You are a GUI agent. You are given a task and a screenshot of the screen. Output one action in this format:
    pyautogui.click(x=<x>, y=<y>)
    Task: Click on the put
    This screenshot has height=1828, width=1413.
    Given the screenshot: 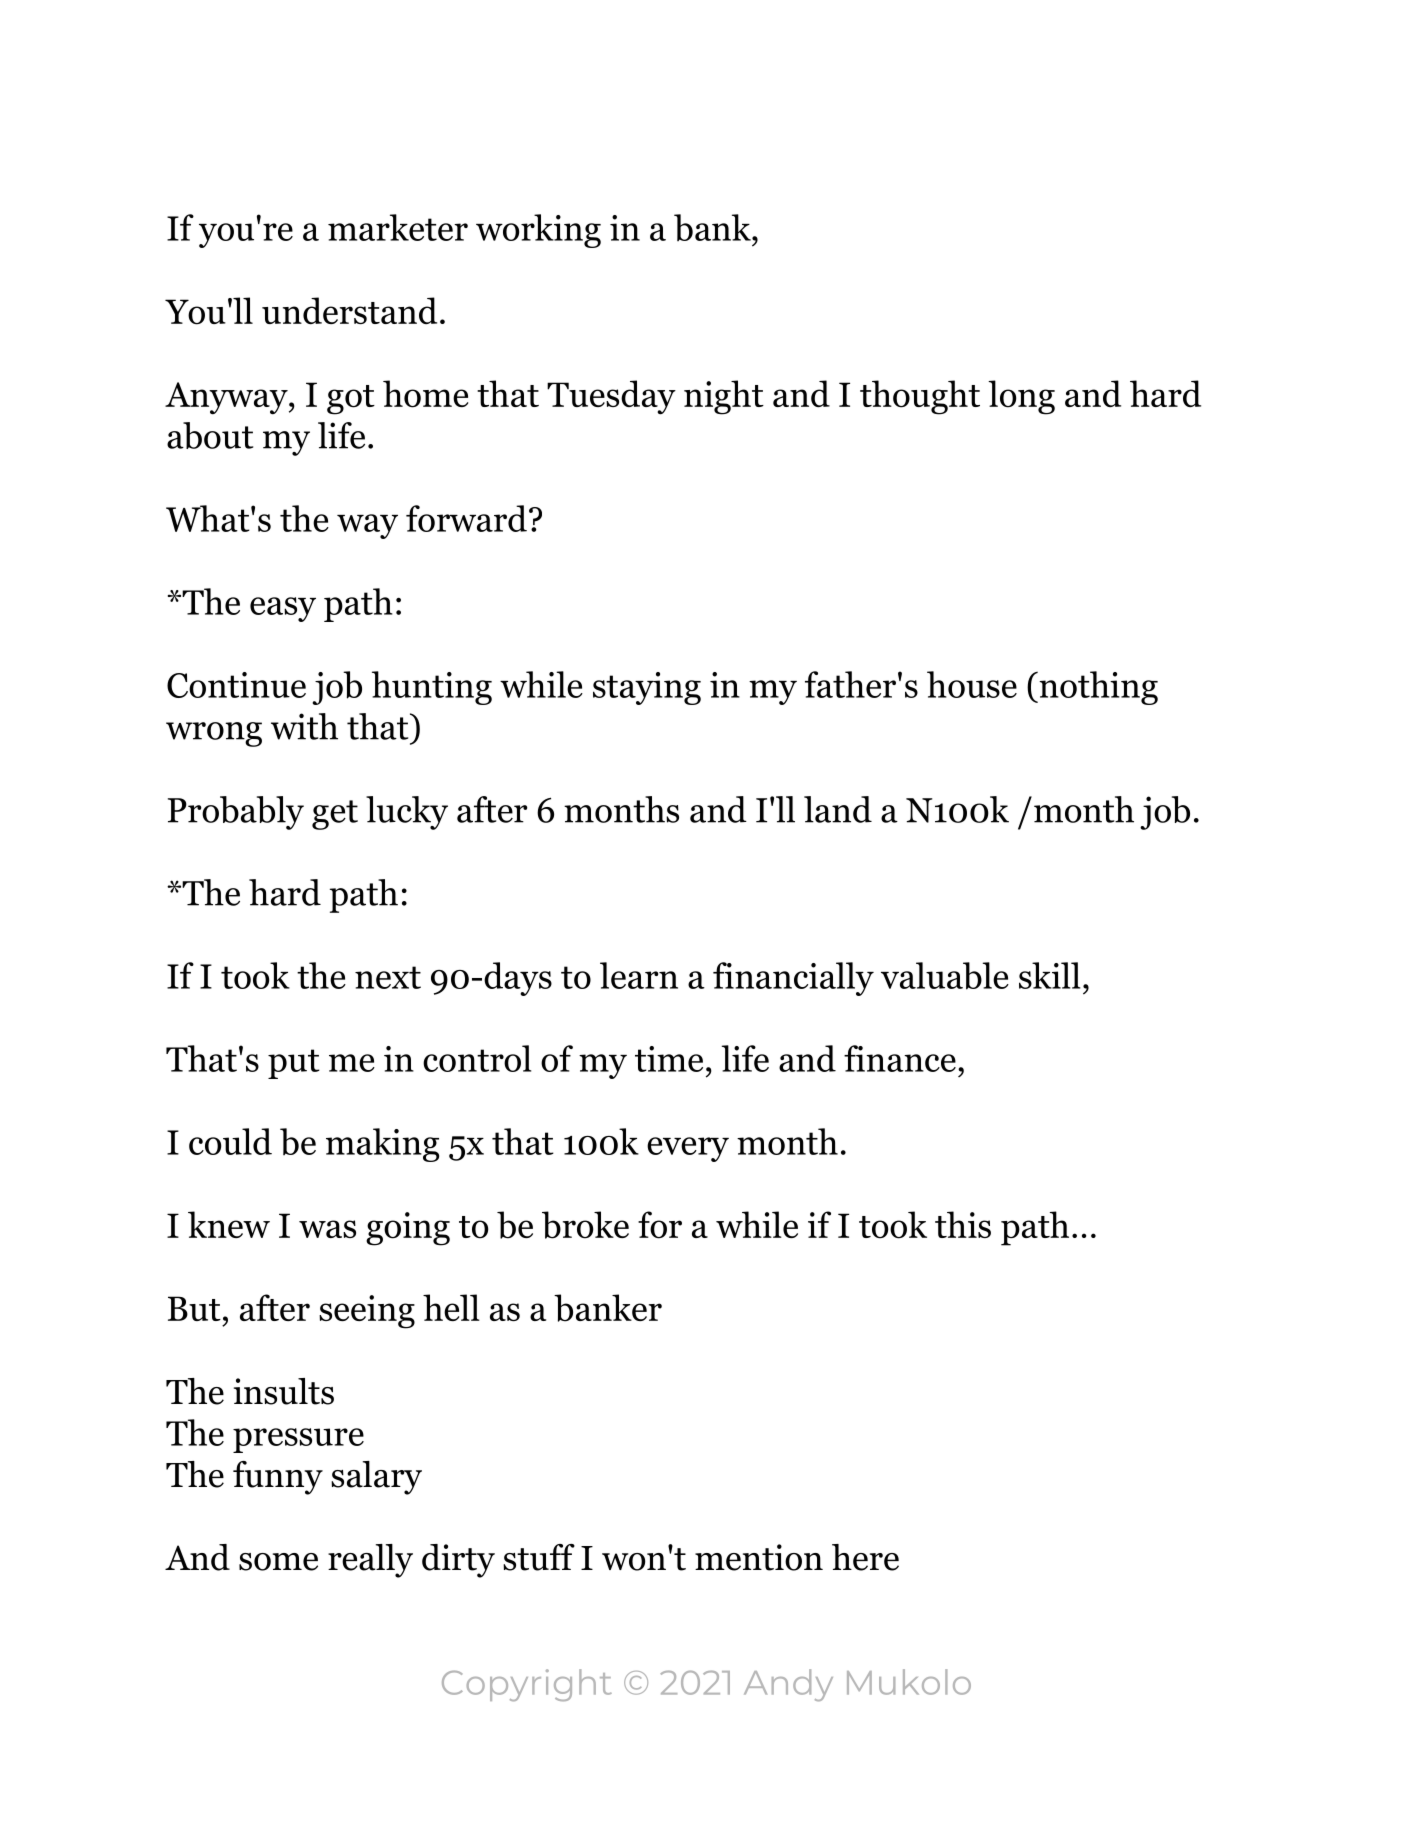 What is the action you would take?
    pyautogui.click(x=294, y=1064)
